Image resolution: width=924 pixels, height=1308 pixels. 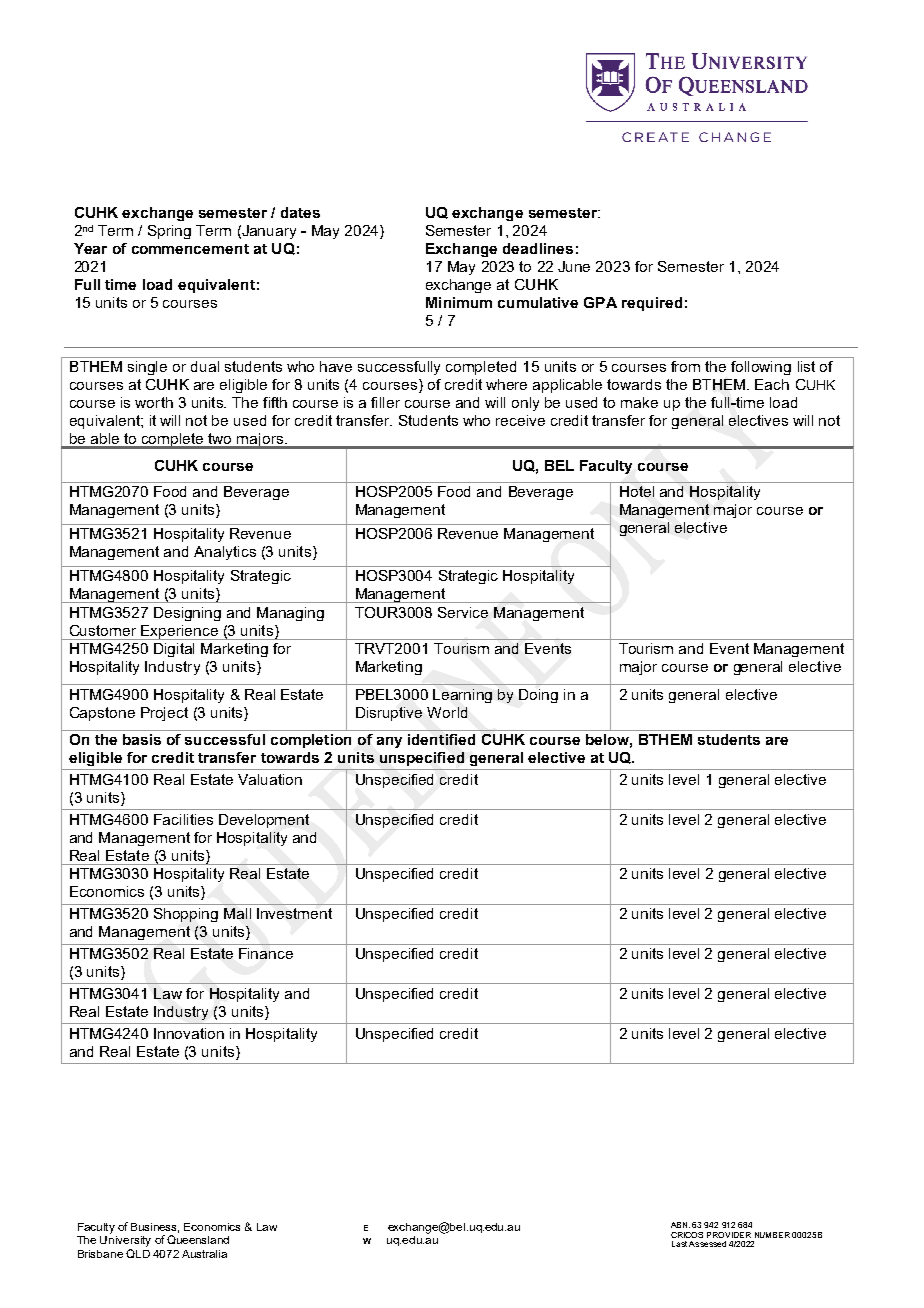 I want to click on Business, so click(x=155, y=1228).
